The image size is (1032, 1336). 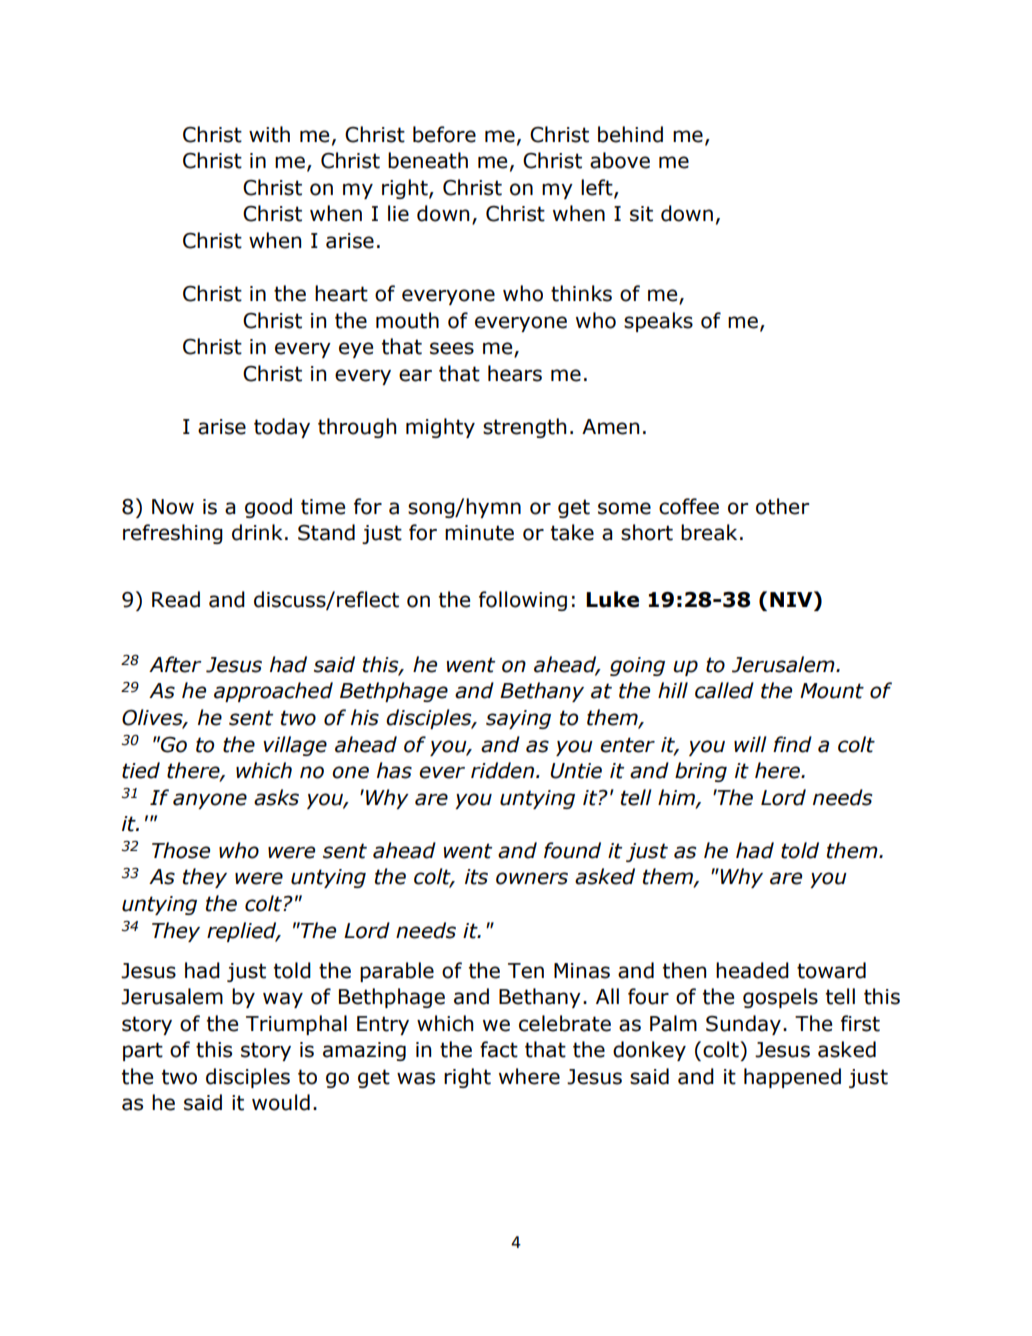 I want to click on fact, so click(x=499, y=1049).
